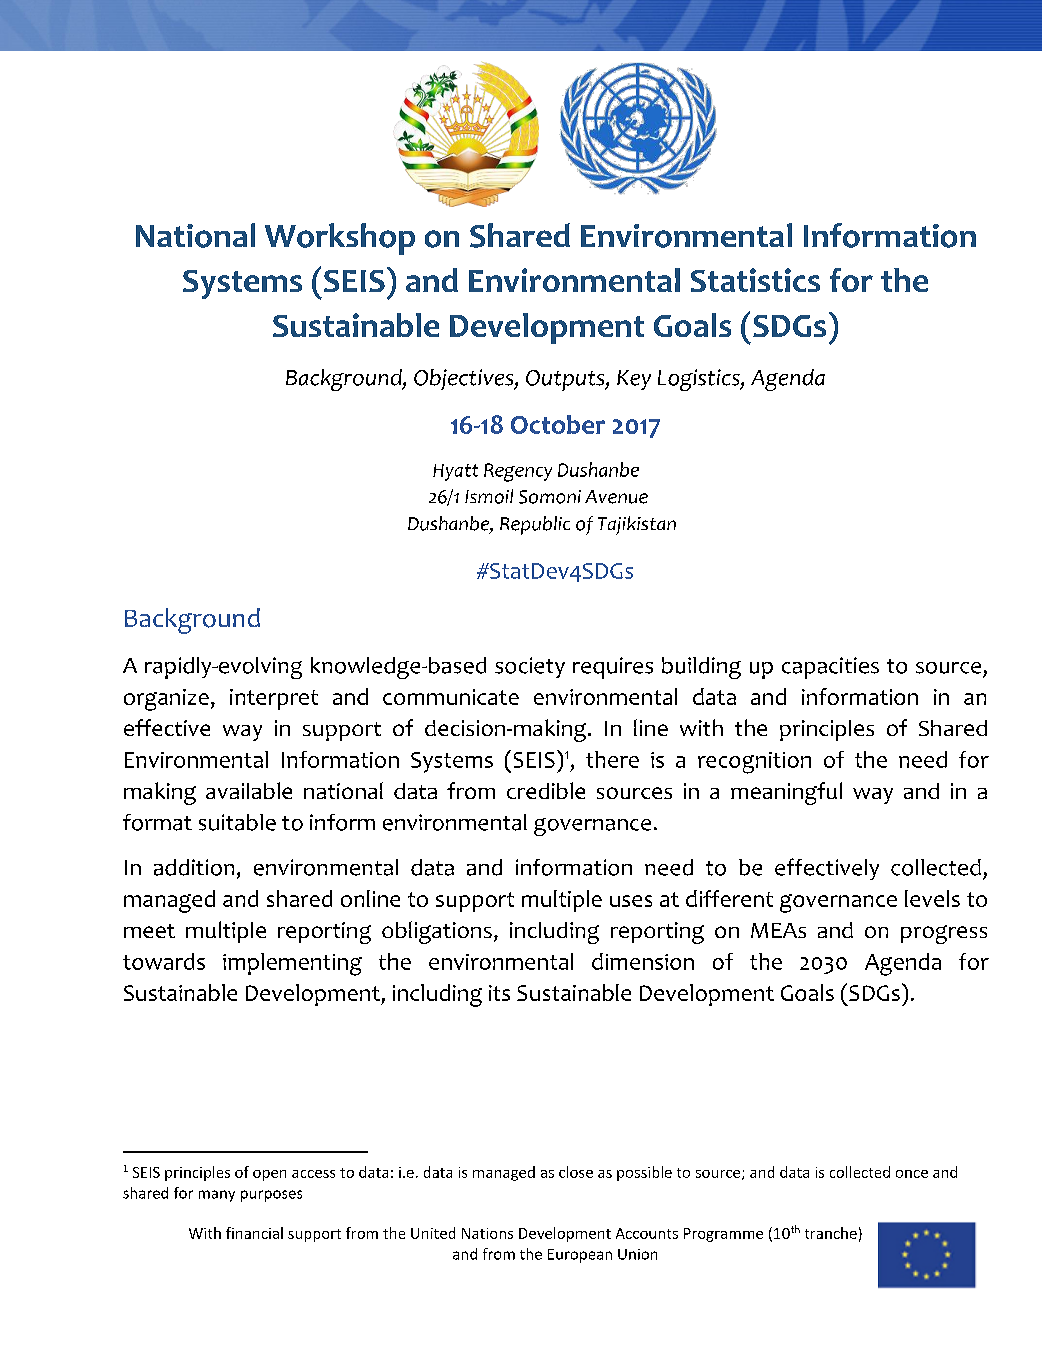 Image resolution: width=1042 pixels, height=1348 pixels. Describe the element at coordinates (465, 379) in the document. I see `Objectives` at that location.
